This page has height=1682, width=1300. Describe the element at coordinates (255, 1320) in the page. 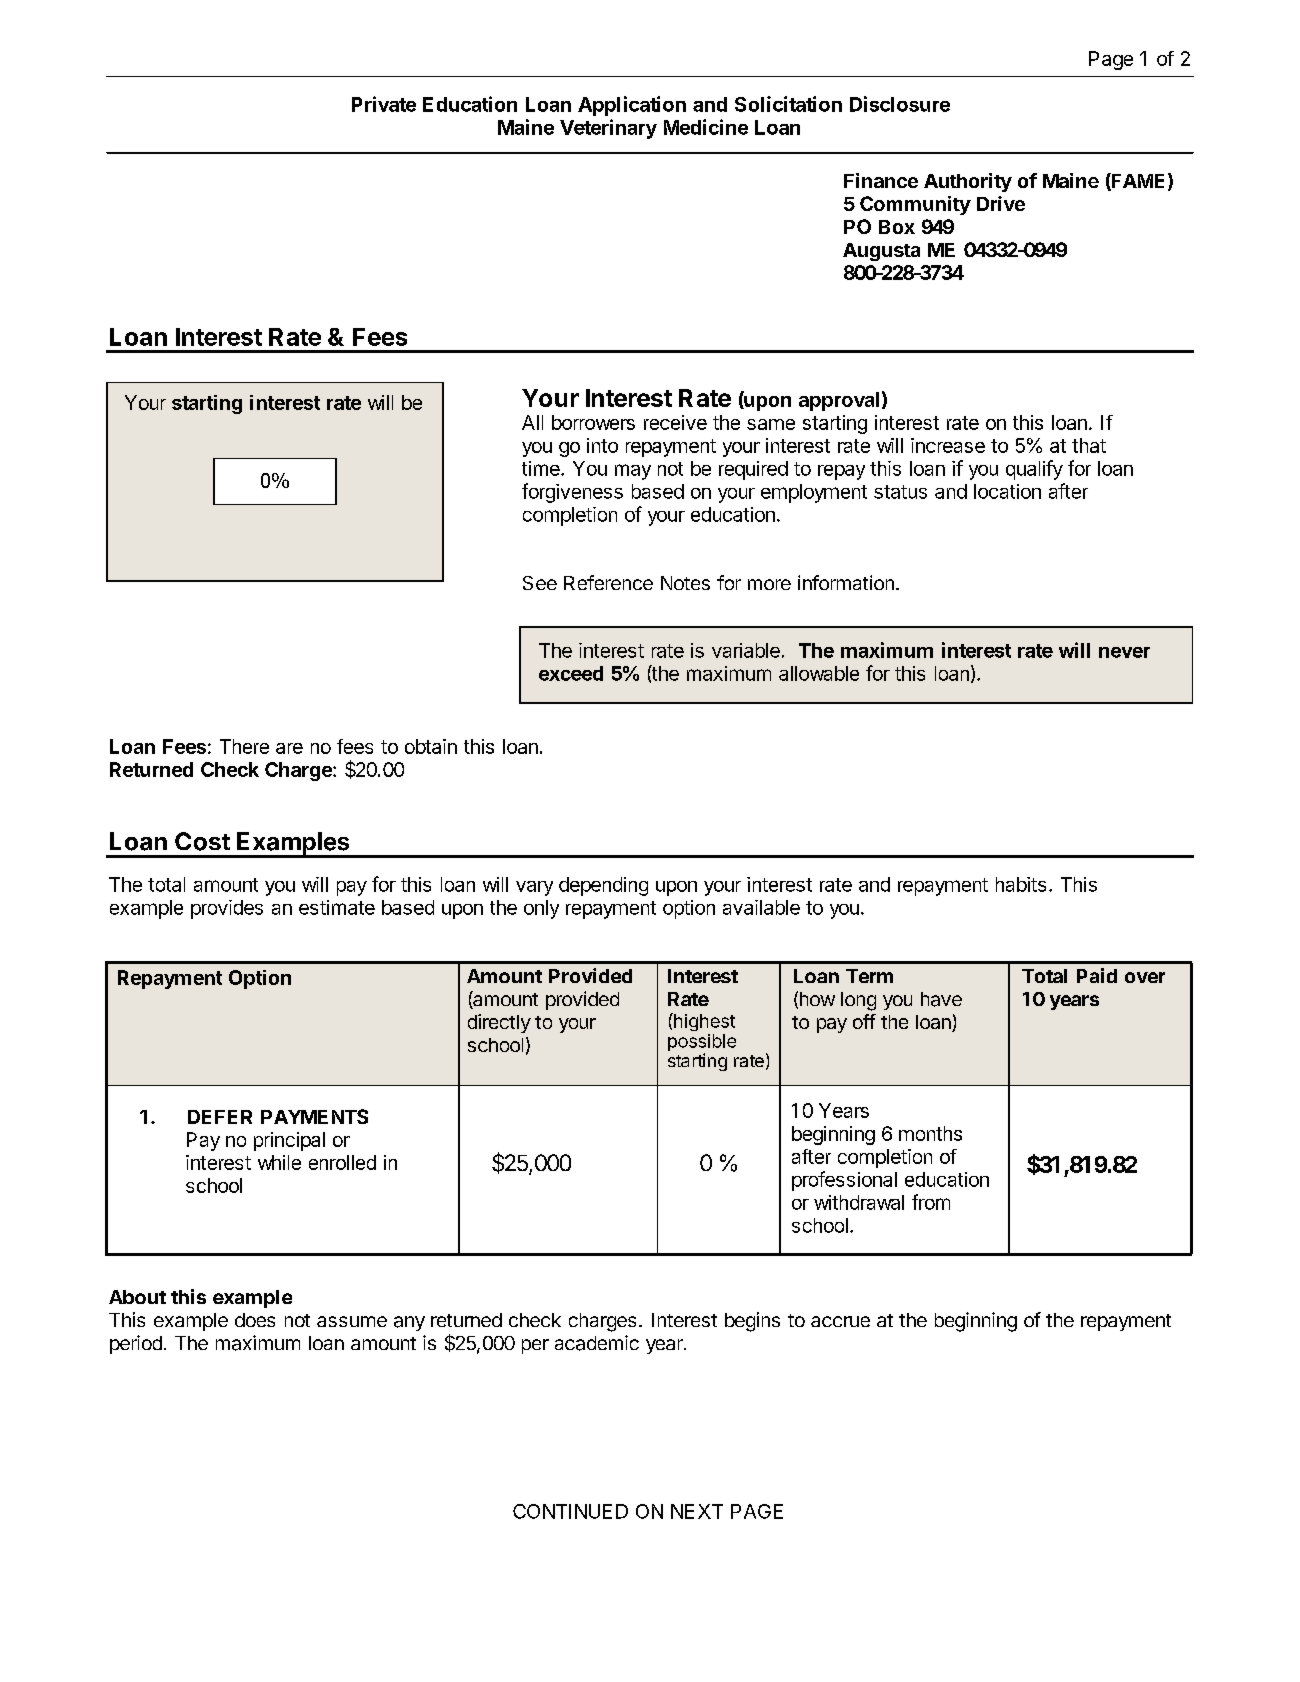

I see `does` at that location.
